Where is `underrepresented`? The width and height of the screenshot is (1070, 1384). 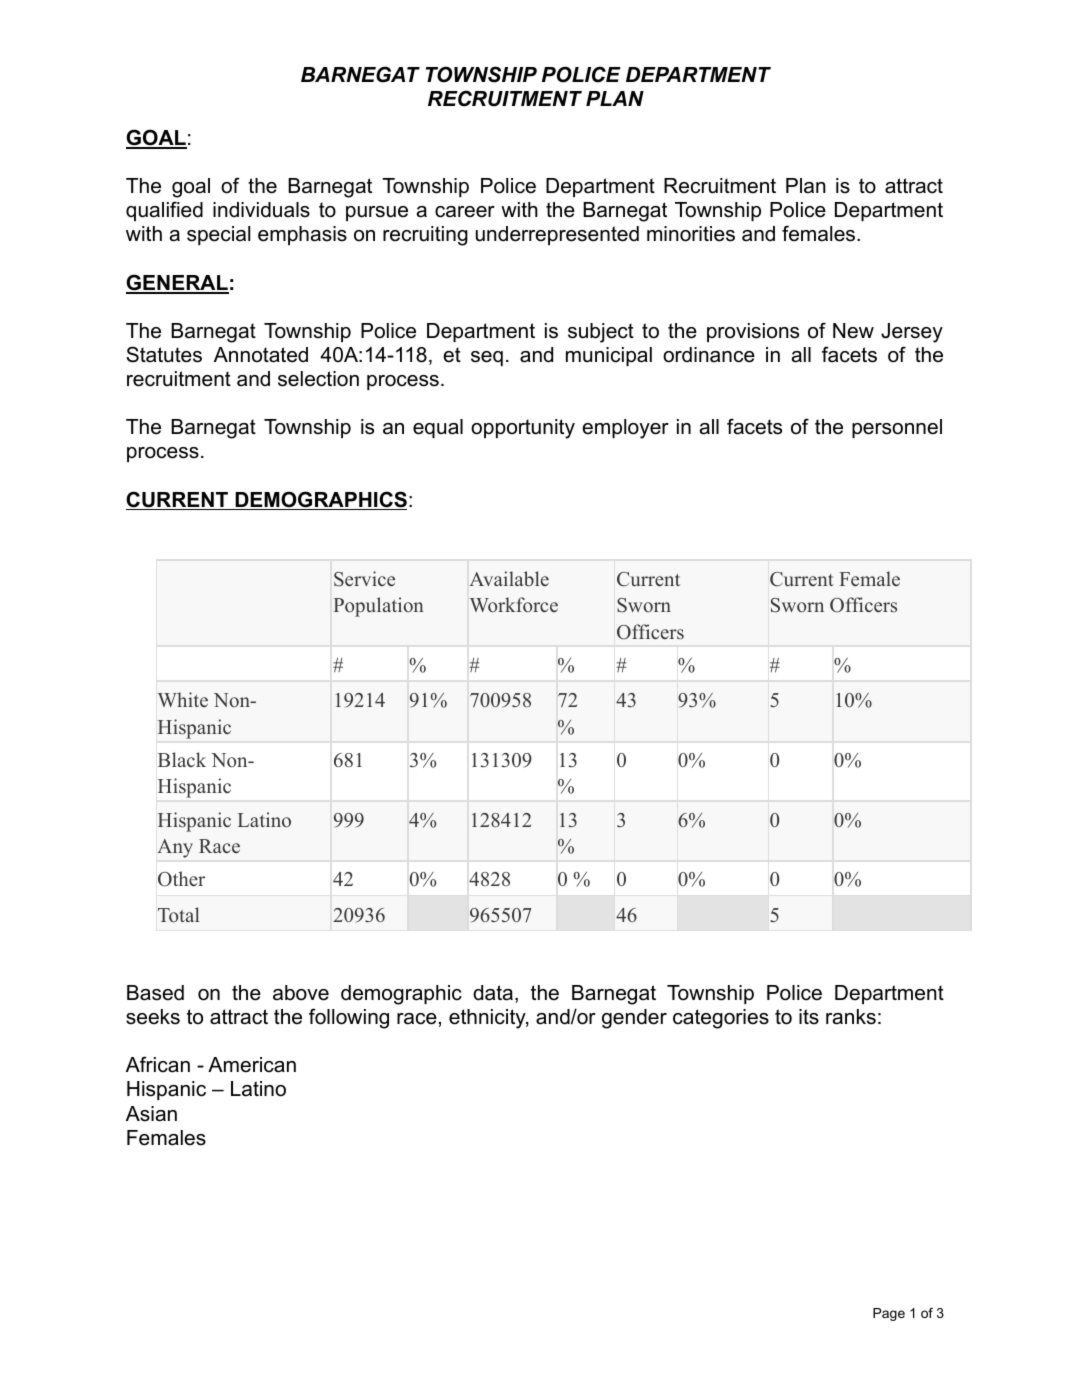
underrepresented is located at coordinates (557, 235).
